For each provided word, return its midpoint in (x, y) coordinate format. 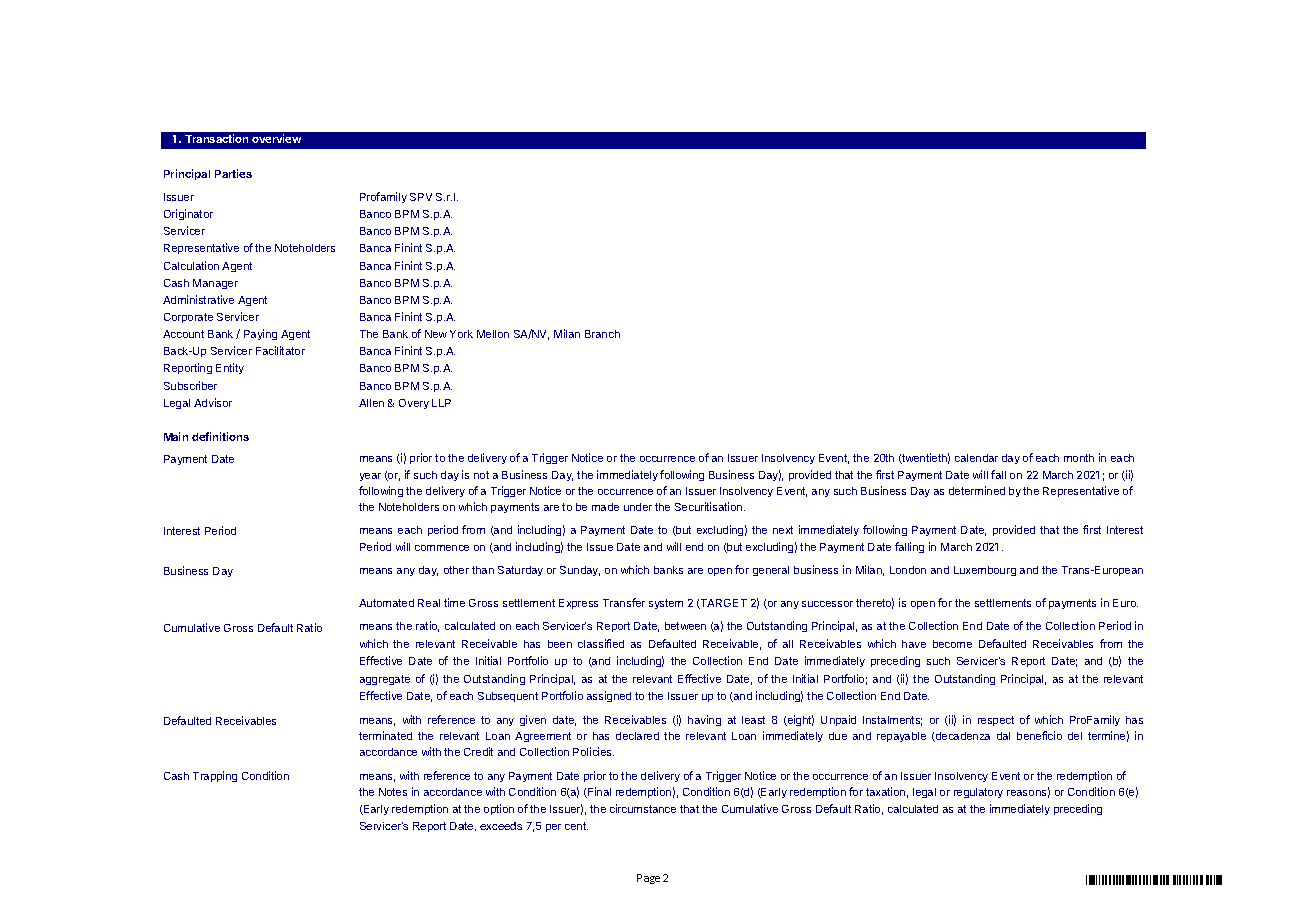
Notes (393, 792)
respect (996, 721)
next (783, 530)
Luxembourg (985, 571)
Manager (215, 284)
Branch (602, 334)
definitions (220, 436)
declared (637, 736)
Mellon (493, 334)
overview (276, 138)
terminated (385, 735)
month (1079, 458)
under (638, 507)
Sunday (580, 571)
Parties (233, 173)
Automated (386, 603)
